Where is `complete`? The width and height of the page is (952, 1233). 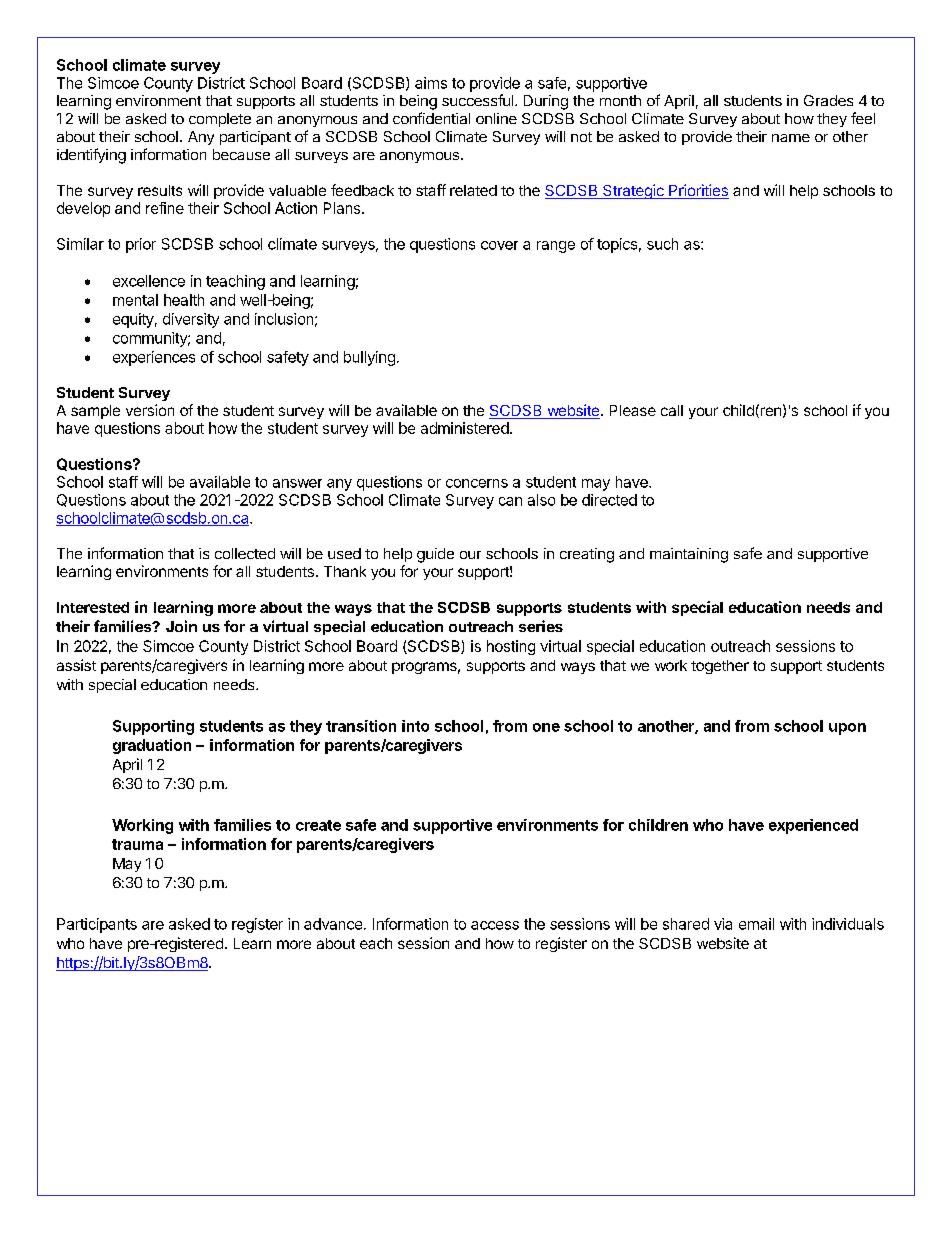 complete is located at coordinates (220, 120).
